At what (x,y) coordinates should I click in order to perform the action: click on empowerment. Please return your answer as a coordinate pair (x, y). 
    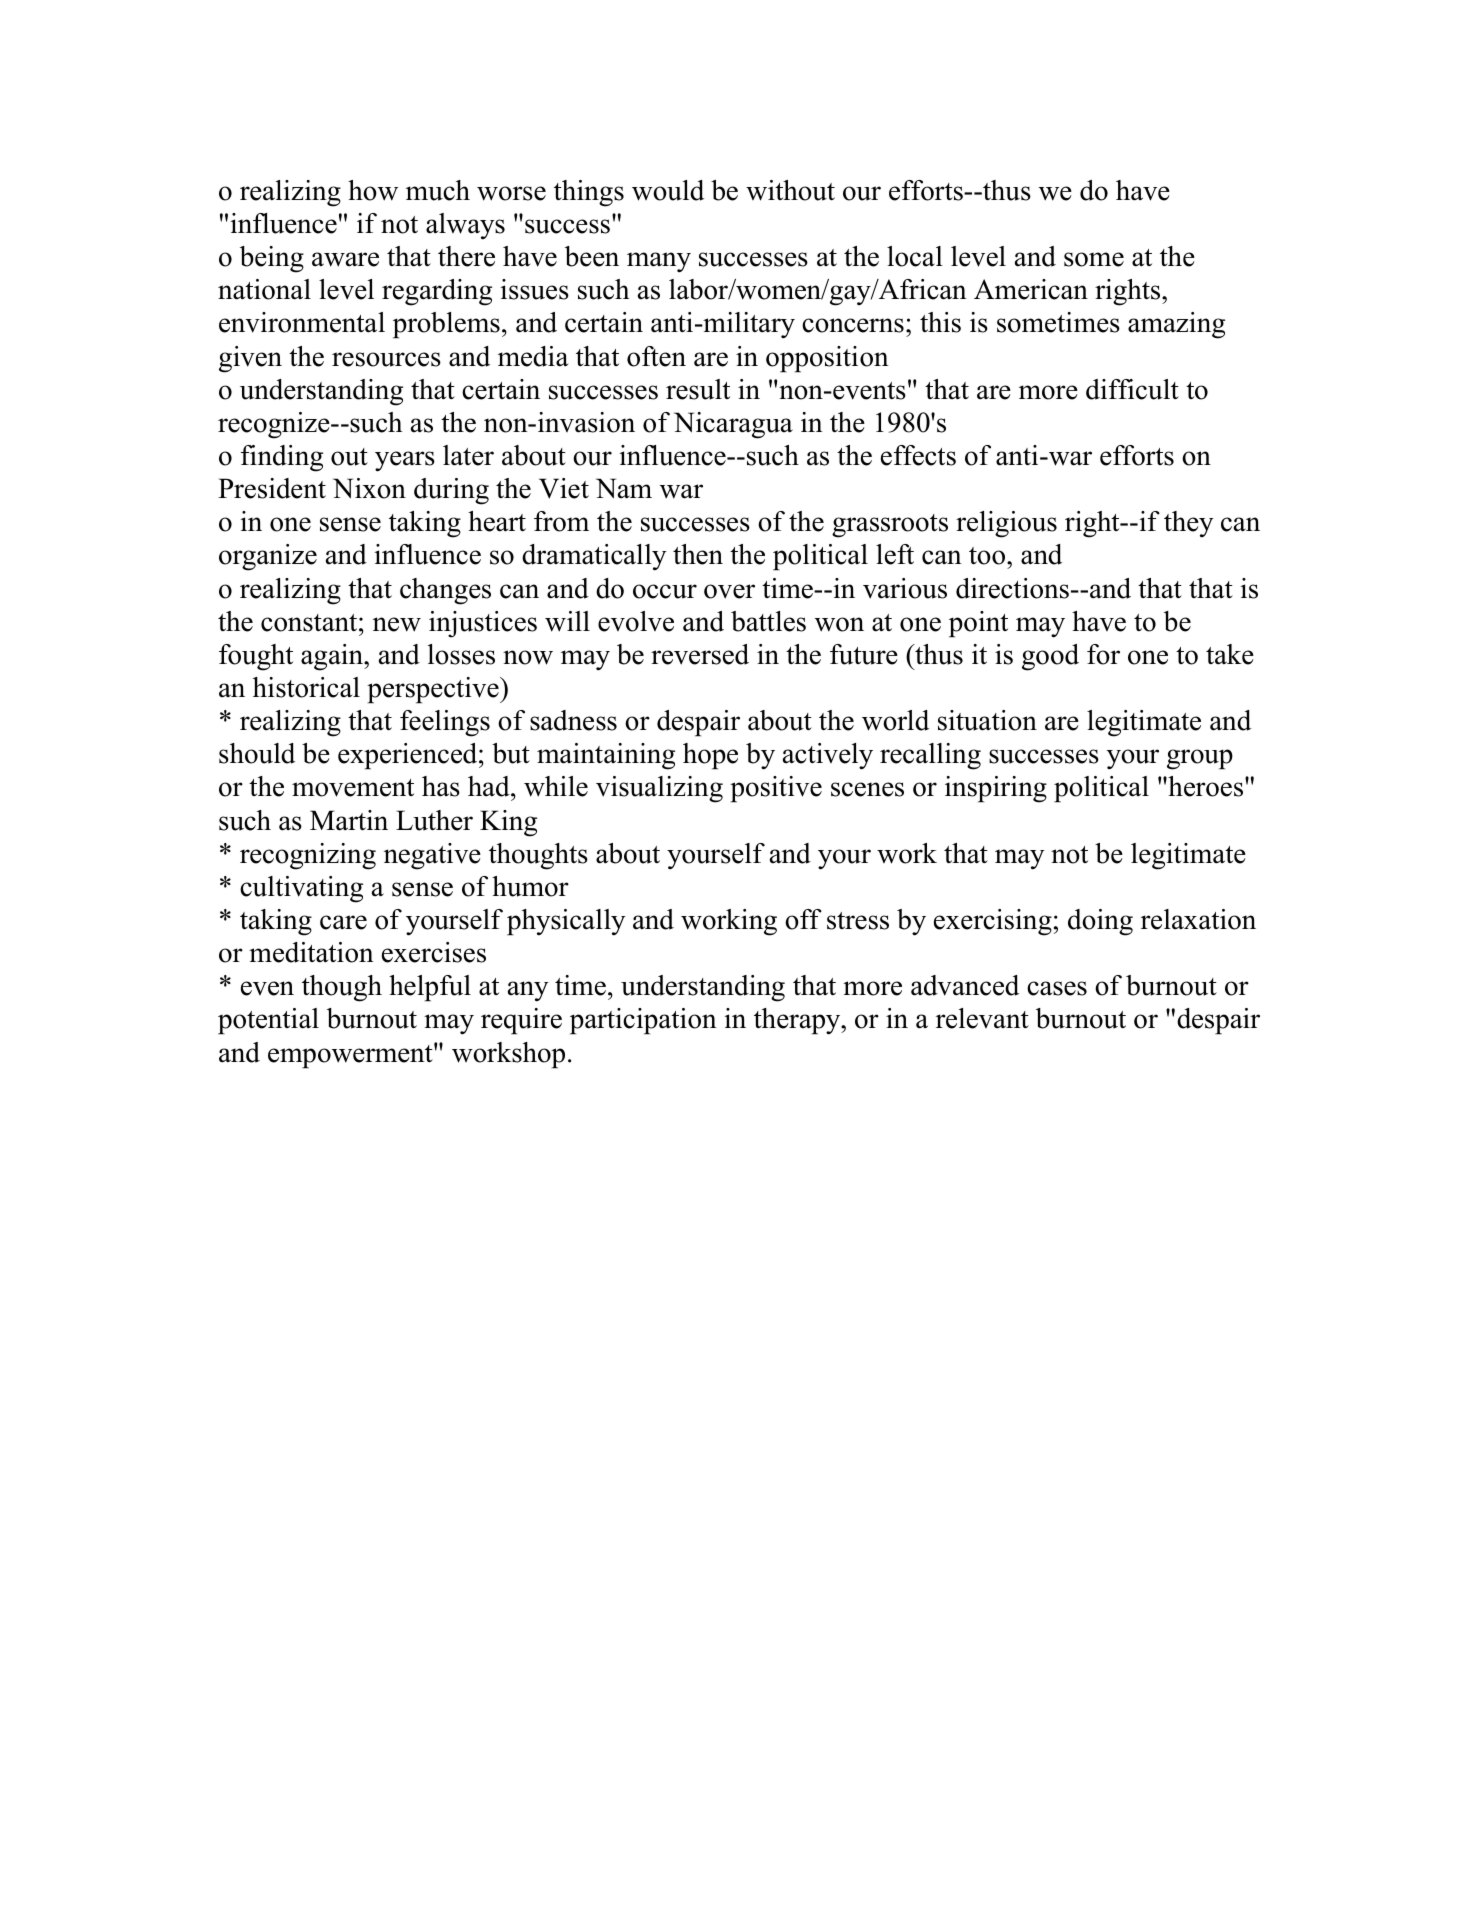
    Looking at the image, I should click on (351, 1056).
